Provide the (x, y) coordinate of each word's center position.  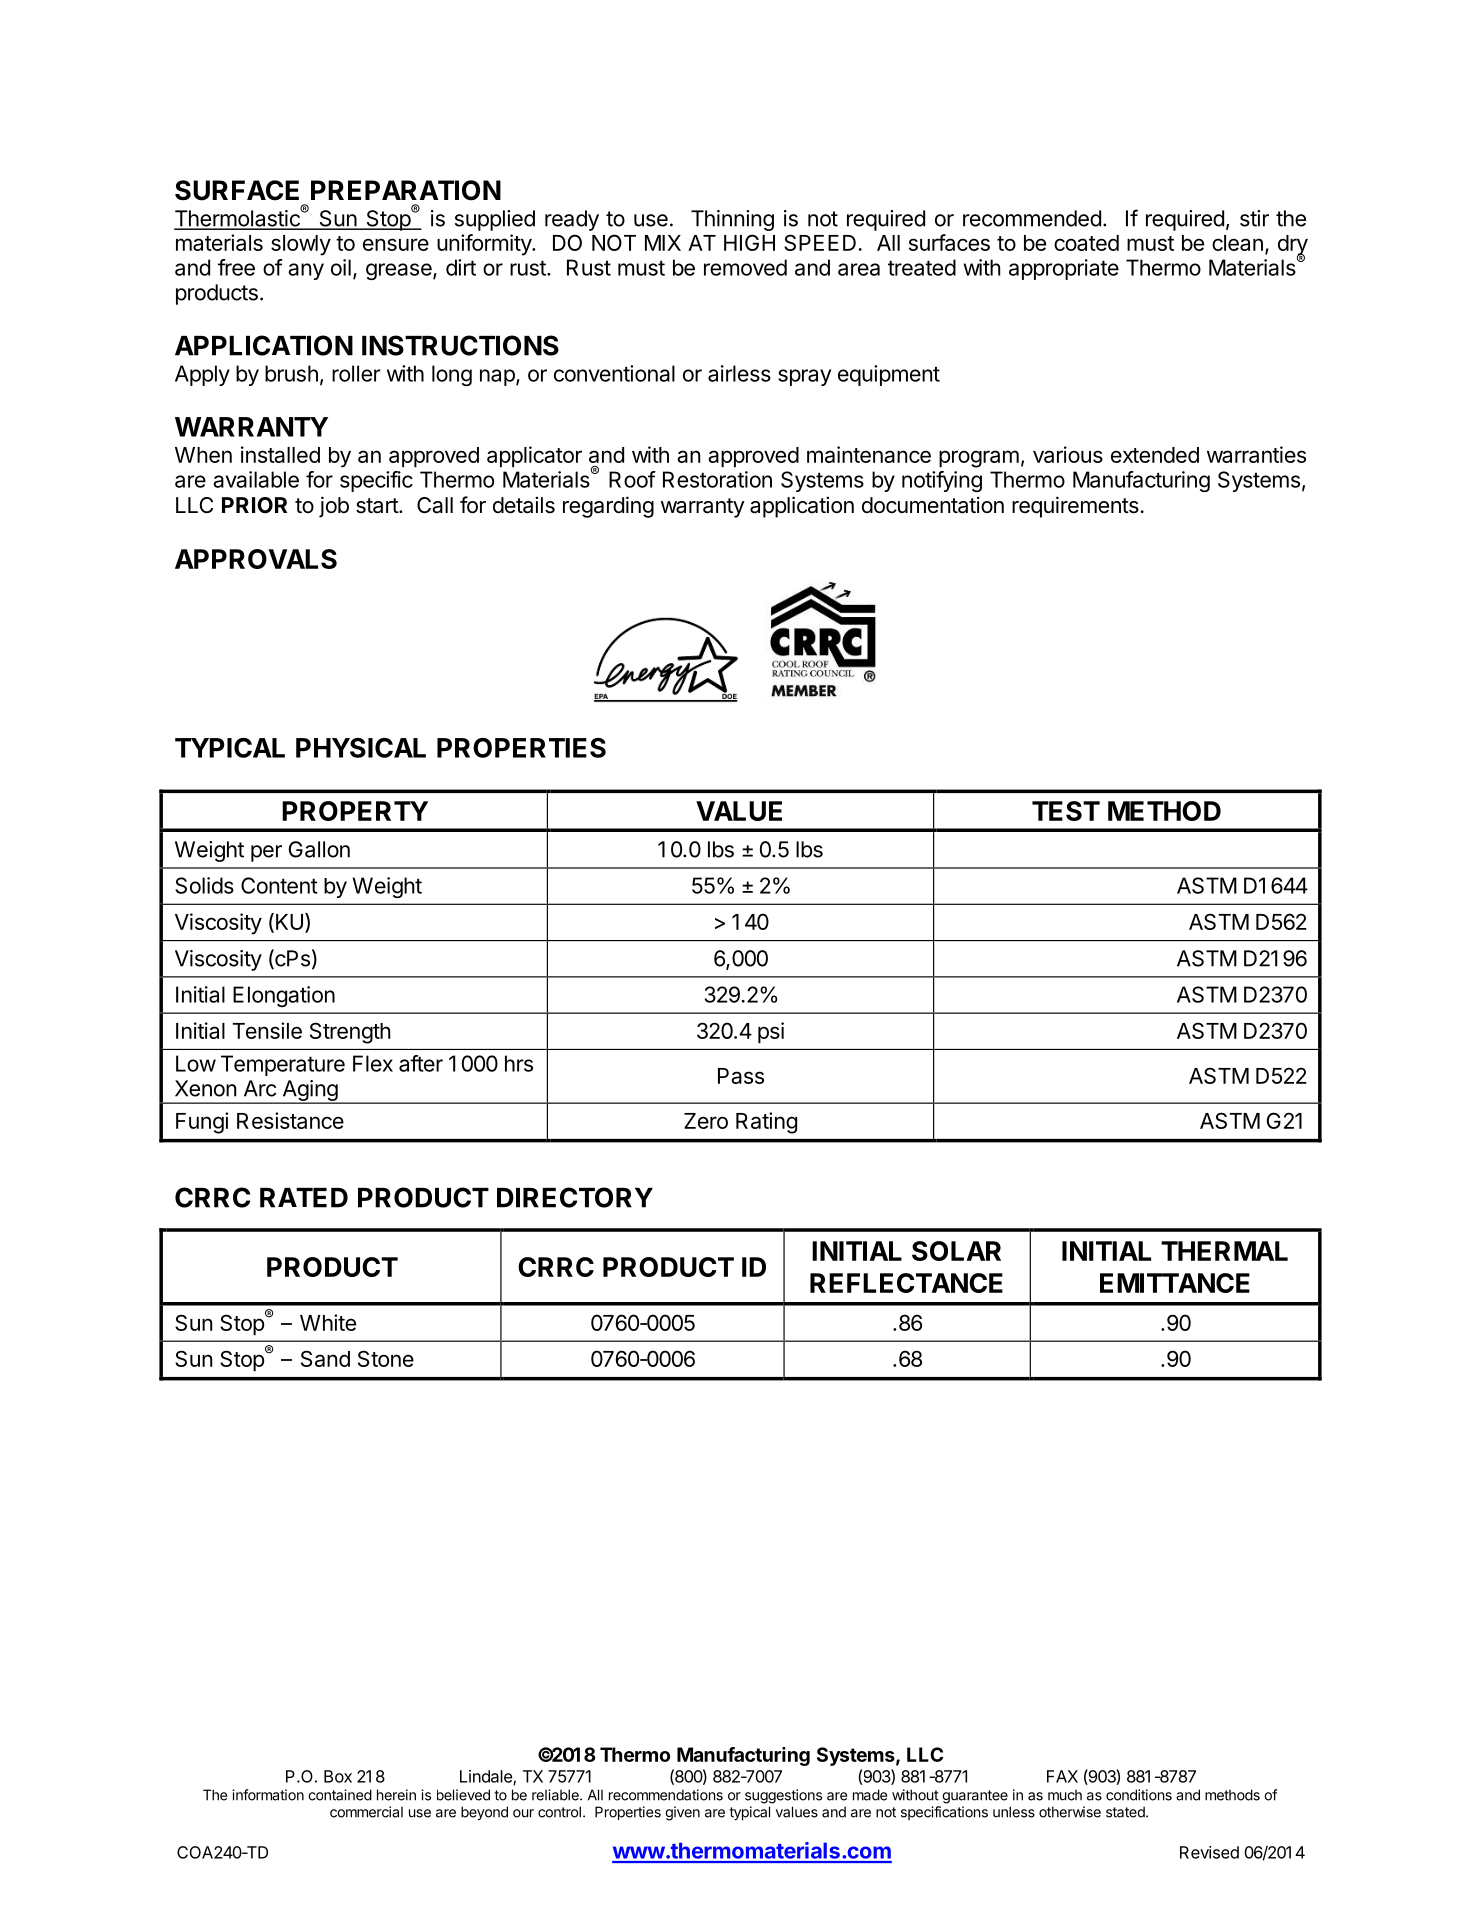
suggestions (783, 1796)
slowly (301, 245)
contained (340, 1795)
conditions (1139, 1795)
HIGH (749, 242)
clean (1237, 243)
